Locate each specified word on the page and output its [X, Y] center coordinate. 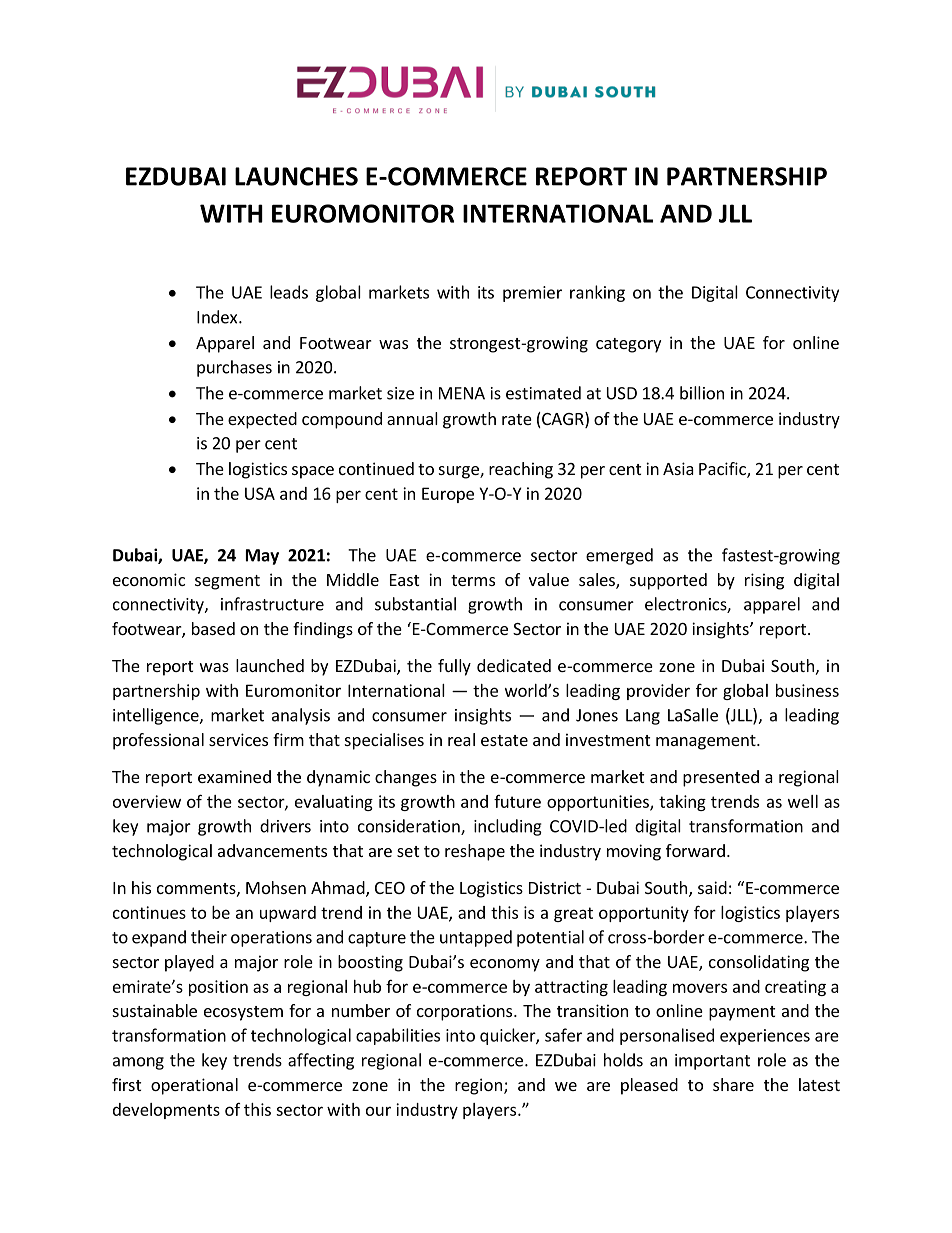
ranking [597, 293]
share [733, 1084]
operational [194, 1086]
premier [532, 294]
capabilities [398, 1036]
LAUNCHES [296, 176]
